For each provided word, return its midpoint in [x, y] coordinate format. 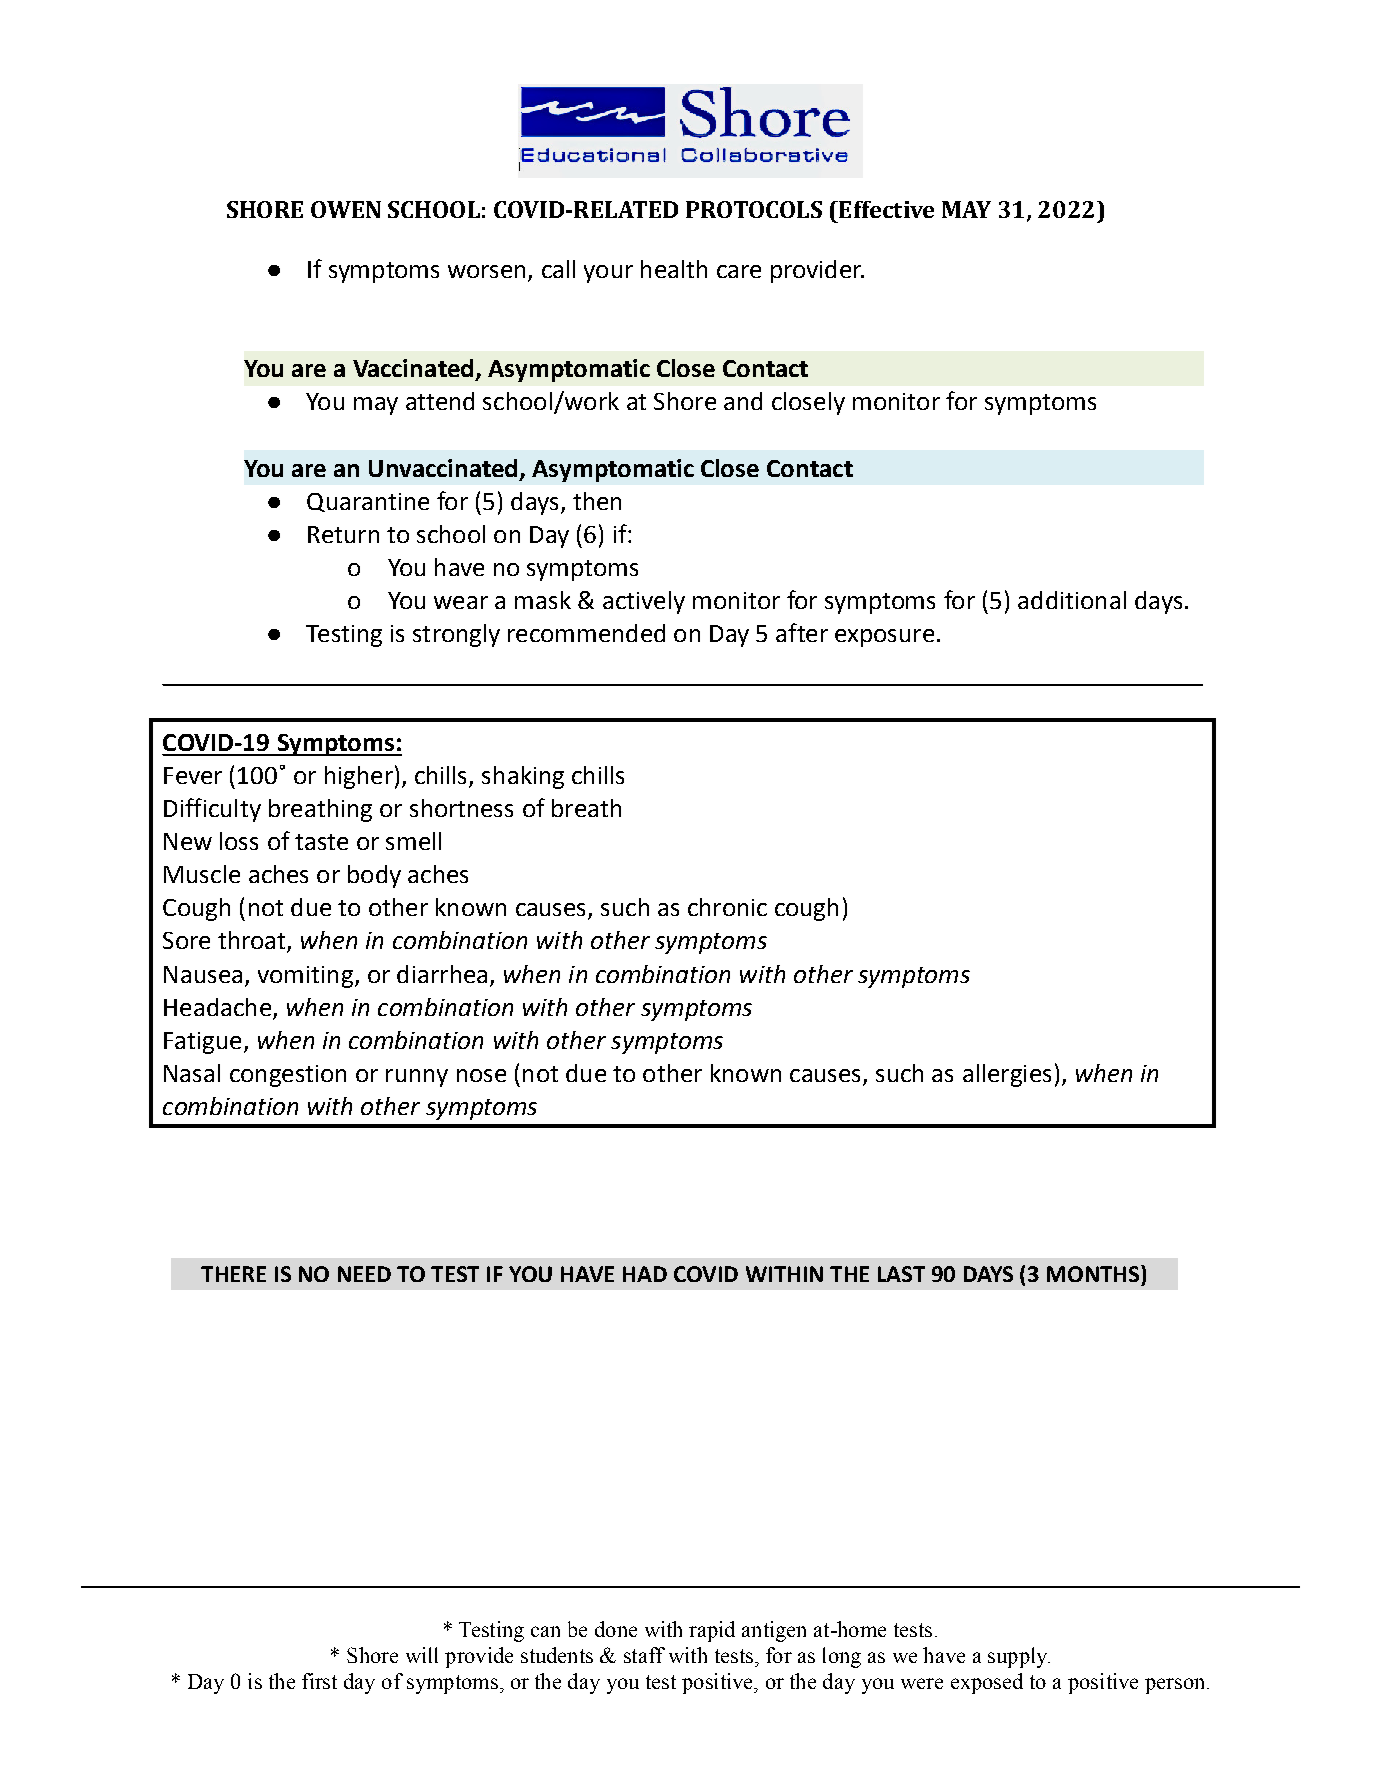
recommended [586, 633]
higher [359, 777]
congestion [288, 1076]
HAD [645, 1274]
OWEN [346, 209]
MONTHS [1094, 1273]
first [319, 1681]
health [674, 269]
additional [1072, 600]
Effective [885, 209]
